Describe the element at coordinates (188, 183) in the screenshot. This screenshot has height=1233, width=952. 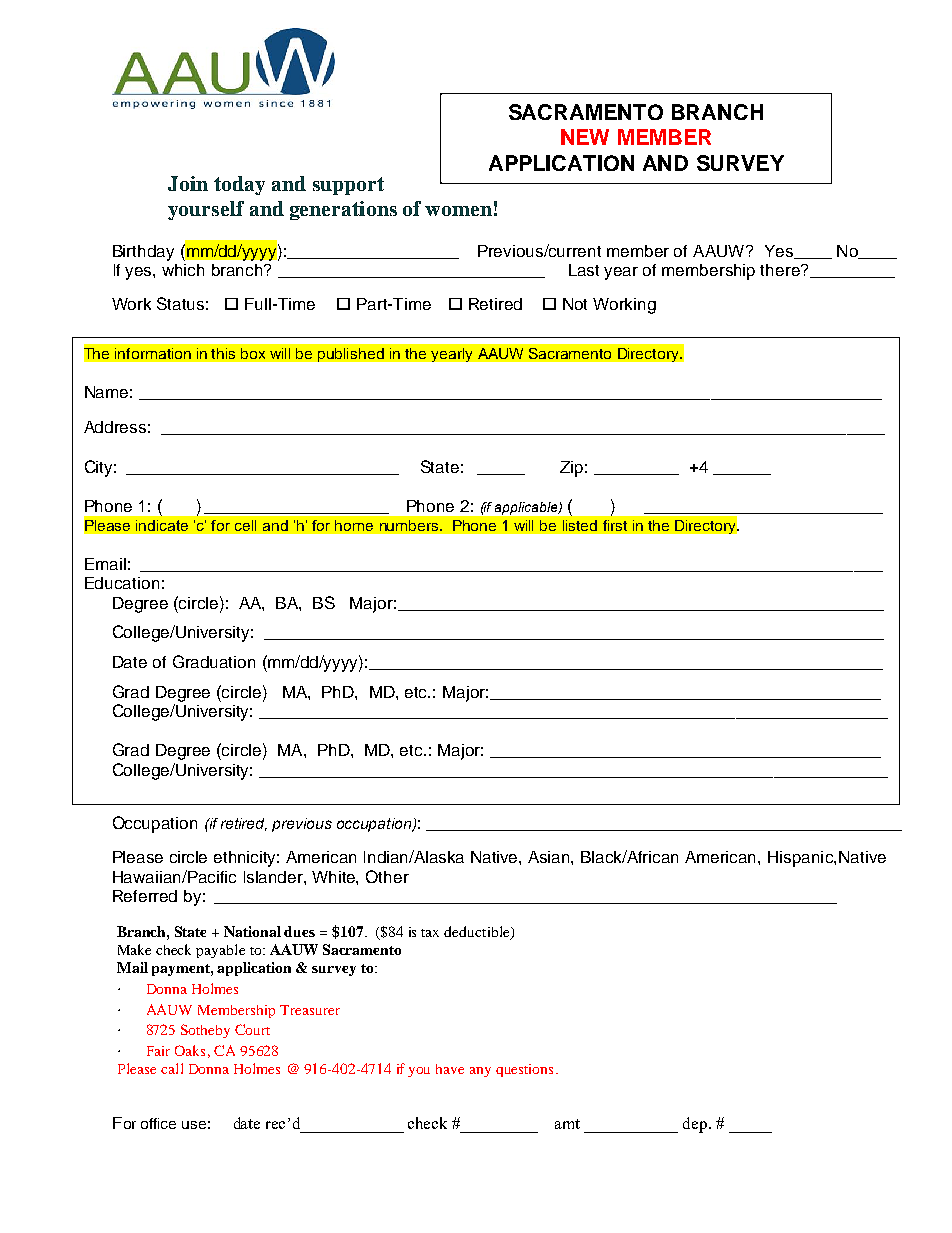
I see `Join` at that location.
